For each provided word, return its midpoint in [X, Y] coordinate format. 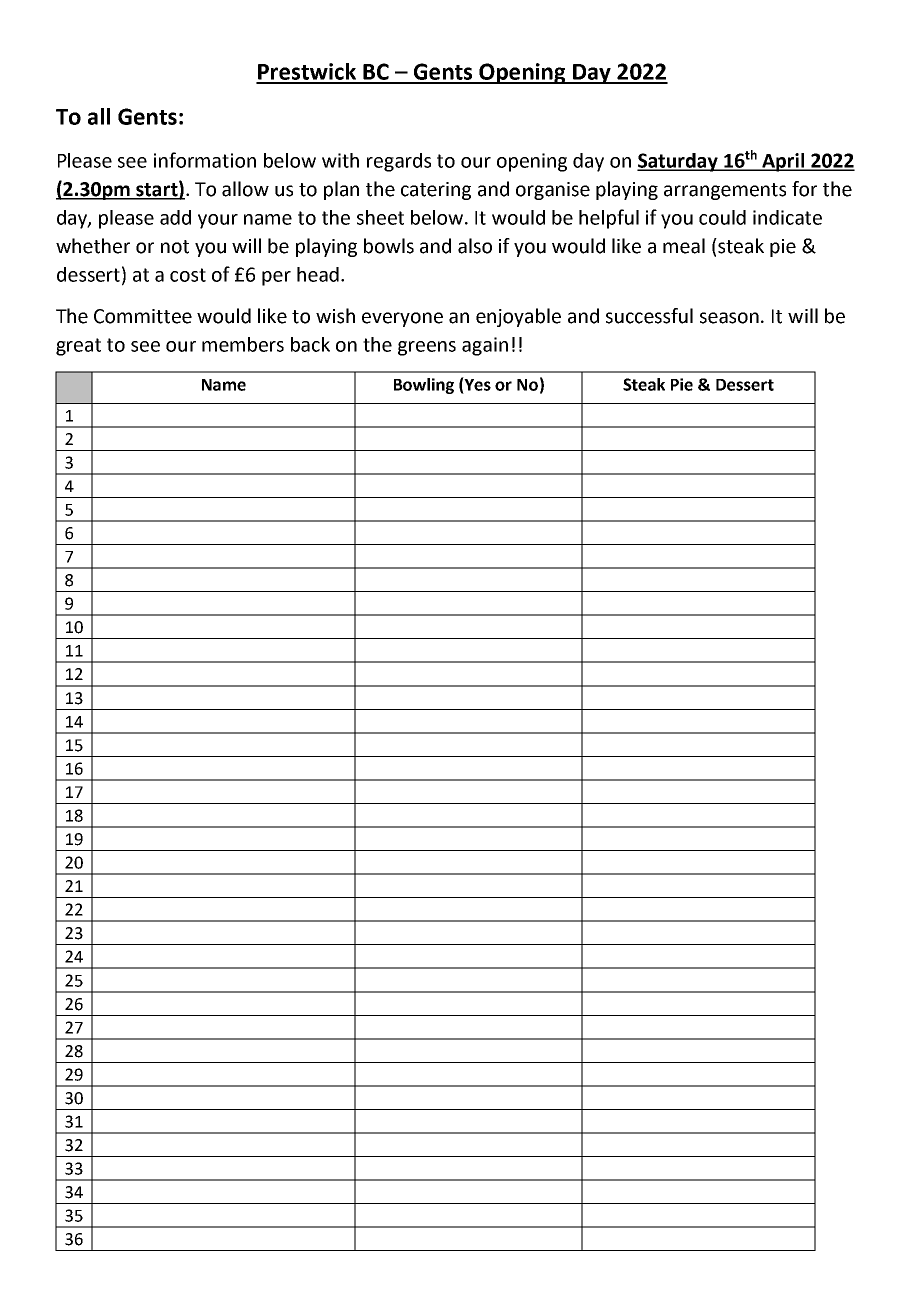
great [78, 347]
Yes [477, 384]
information [205, 160]
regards [399, 162]
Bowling [424, 386]
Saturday [678, 162]
